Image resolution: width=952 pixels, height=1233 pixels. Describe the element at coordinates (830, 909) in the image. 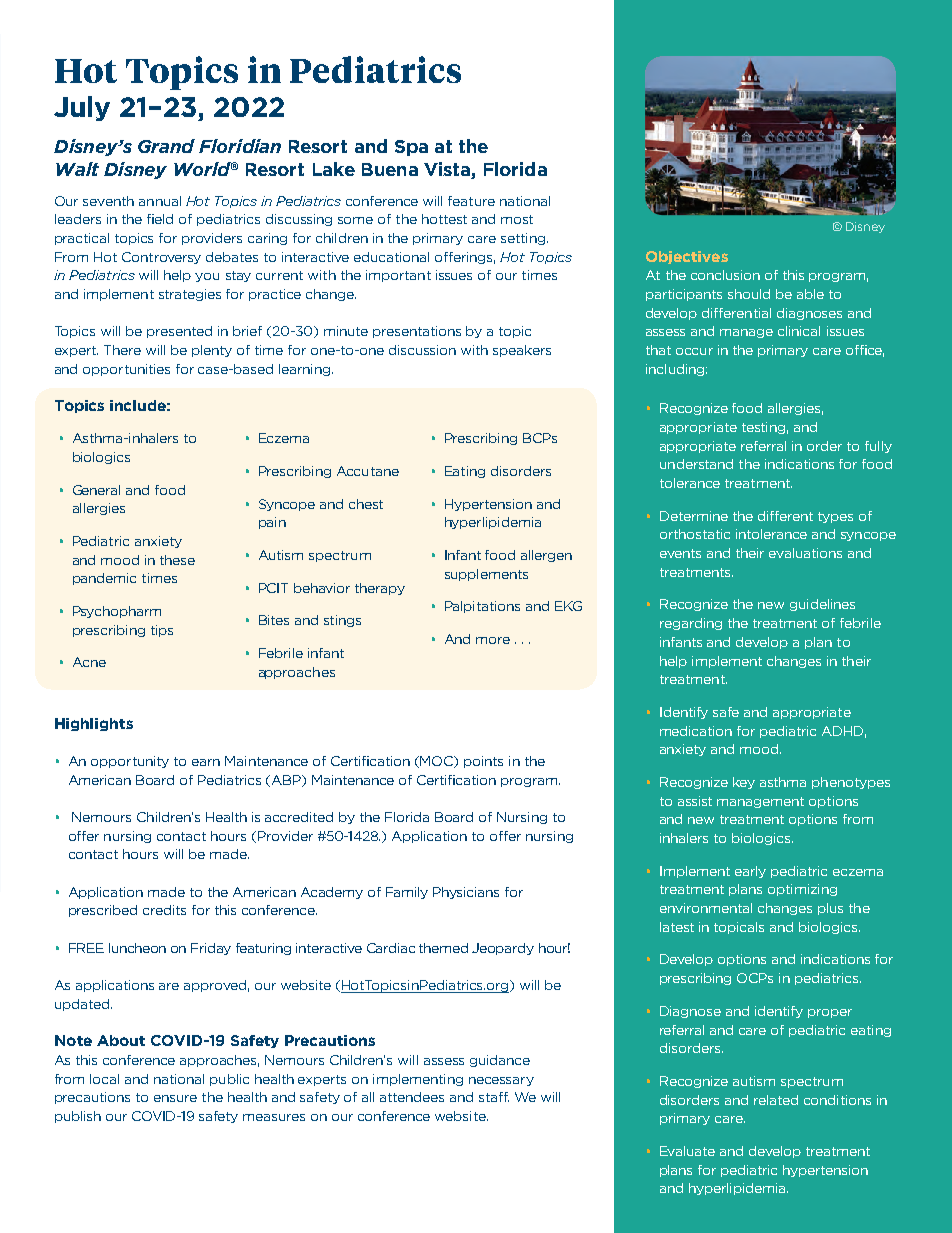

I see `plus` at that location.
